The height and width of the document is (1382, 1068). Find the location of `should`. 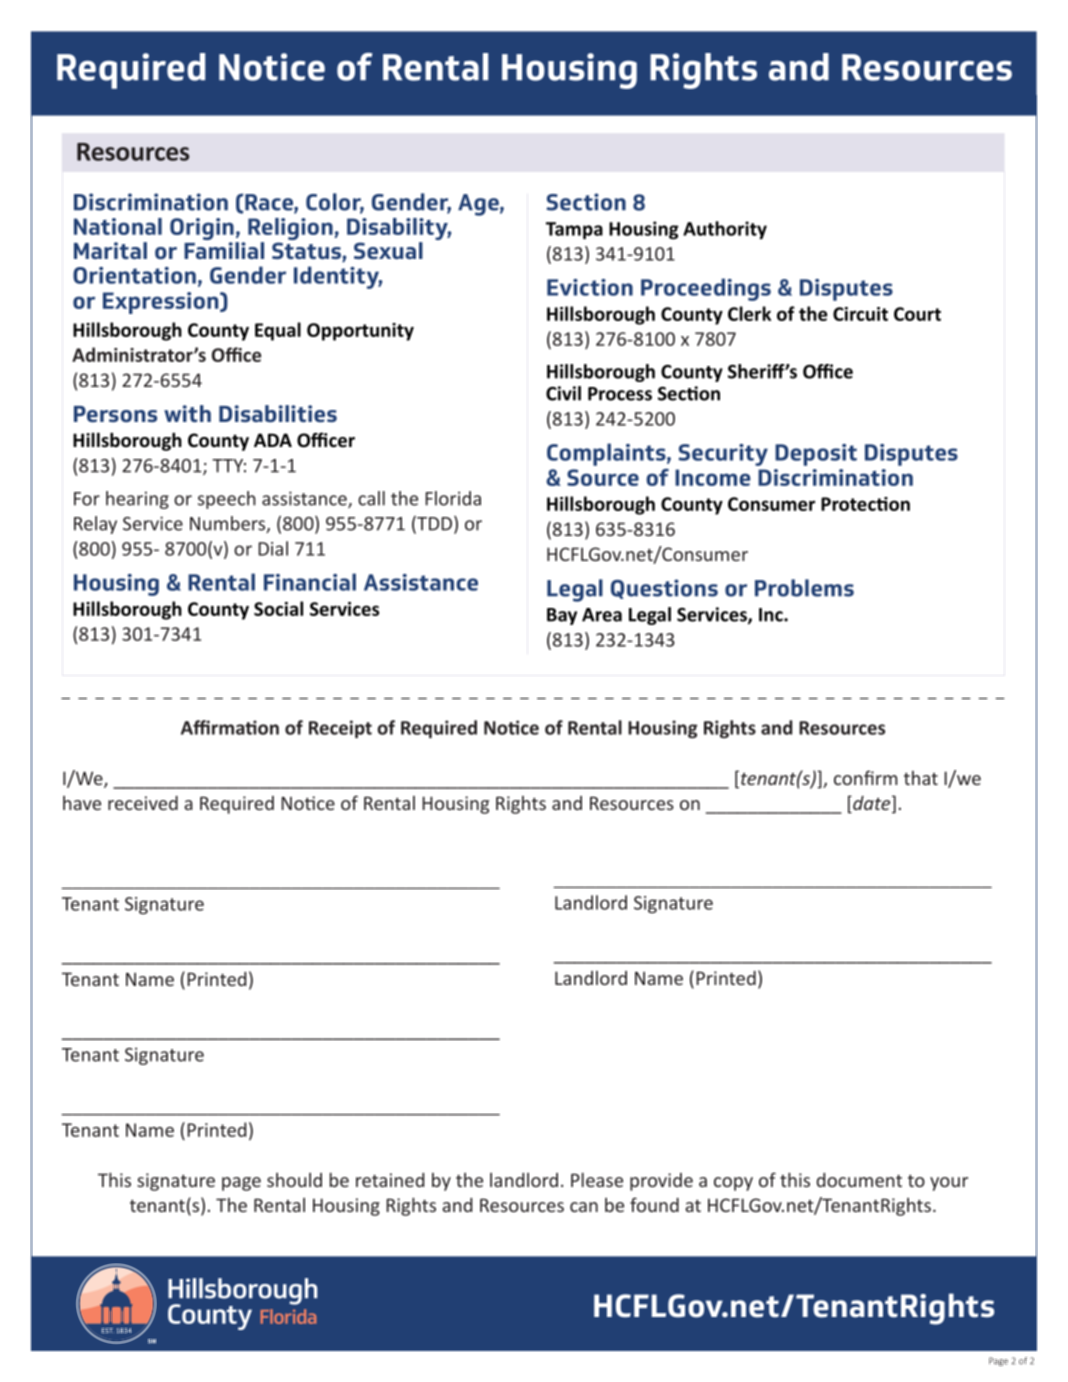

should is located at coordinates (294, 1180).
